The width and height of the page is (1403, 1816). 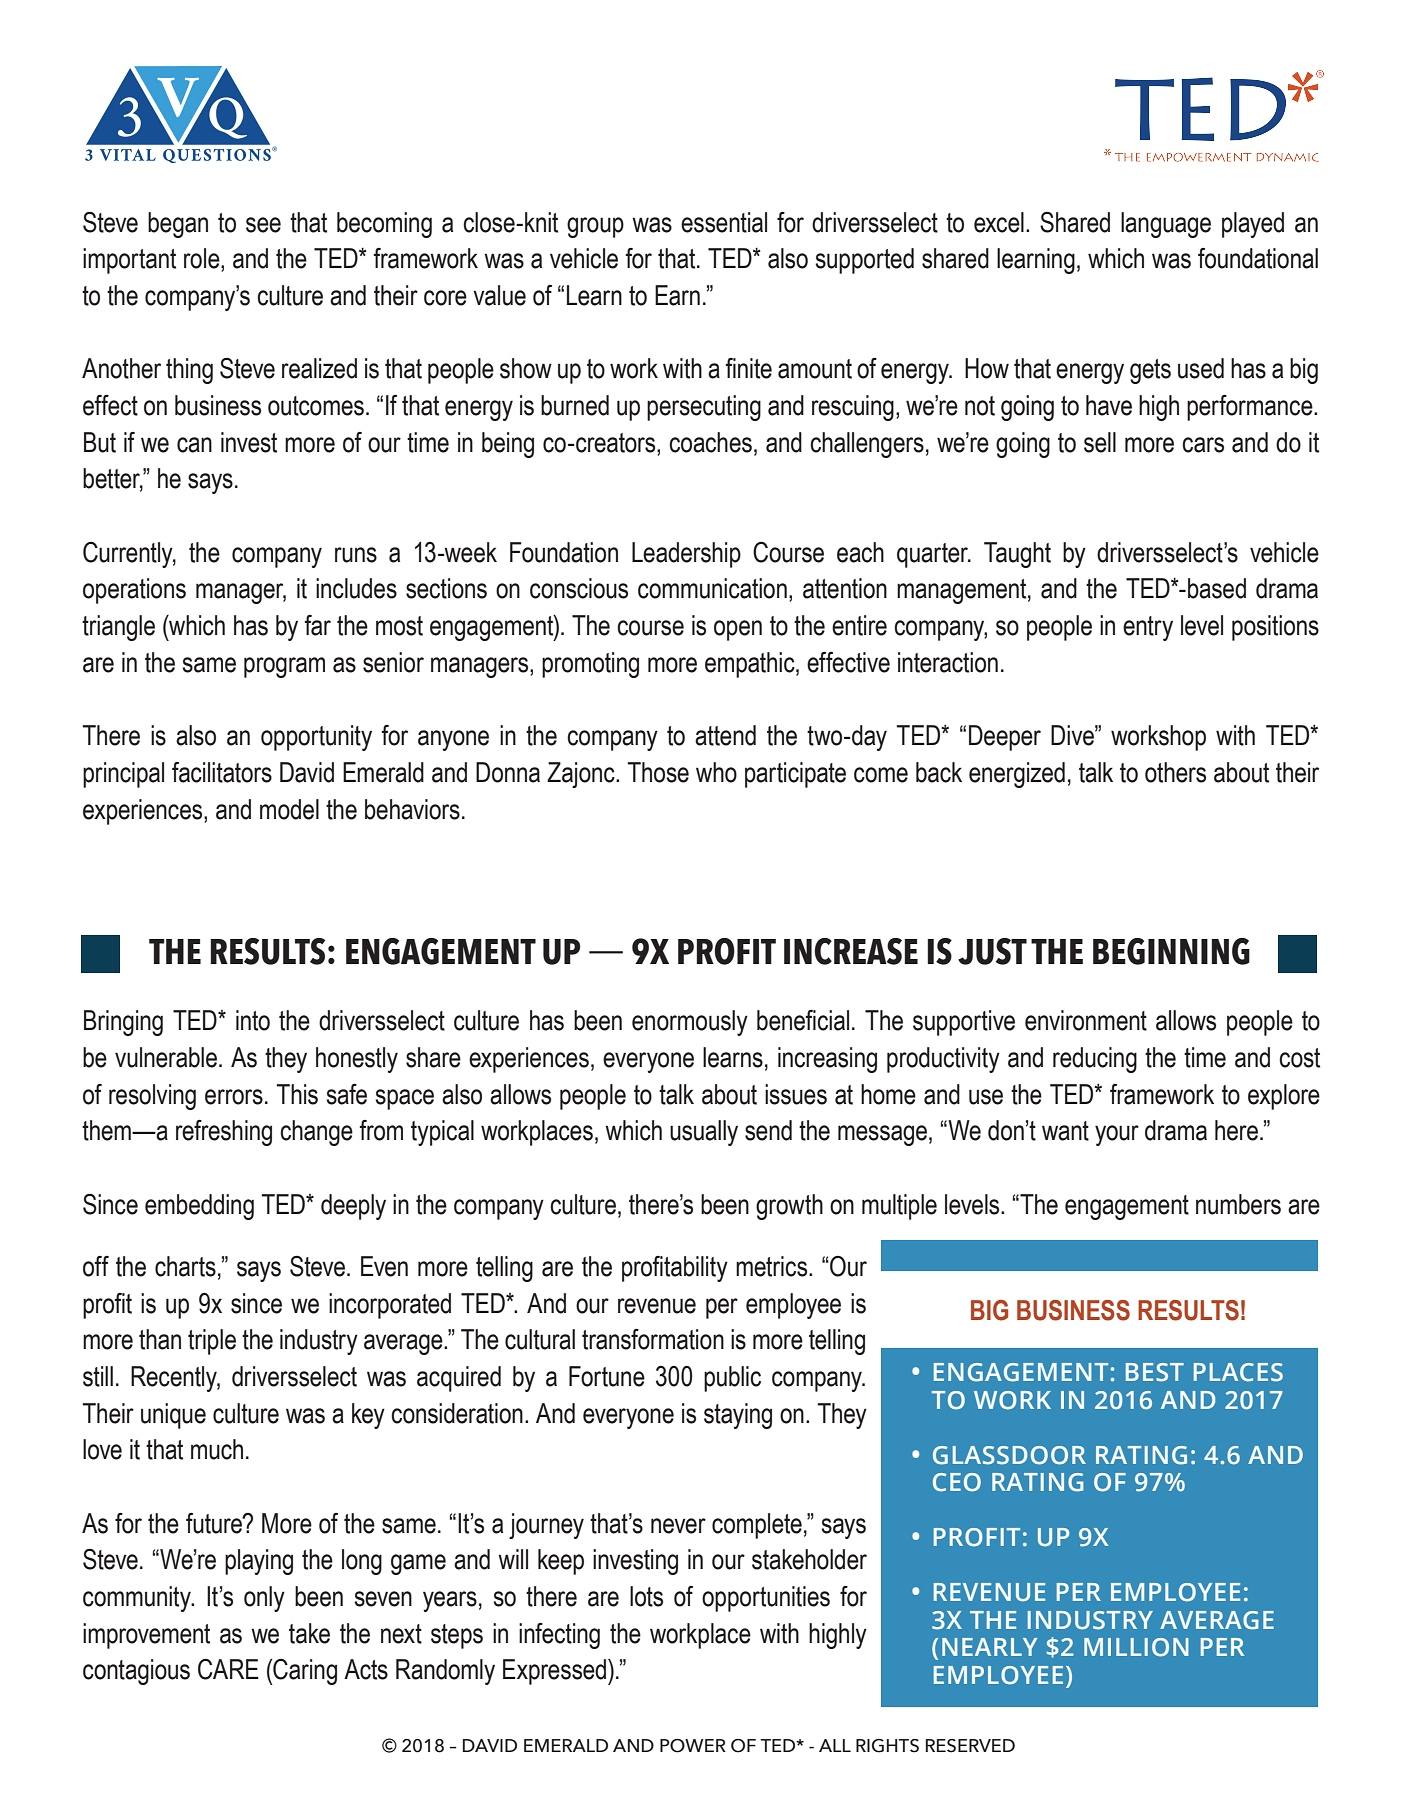 I want to click on essential, so click(x=724, y=222).
